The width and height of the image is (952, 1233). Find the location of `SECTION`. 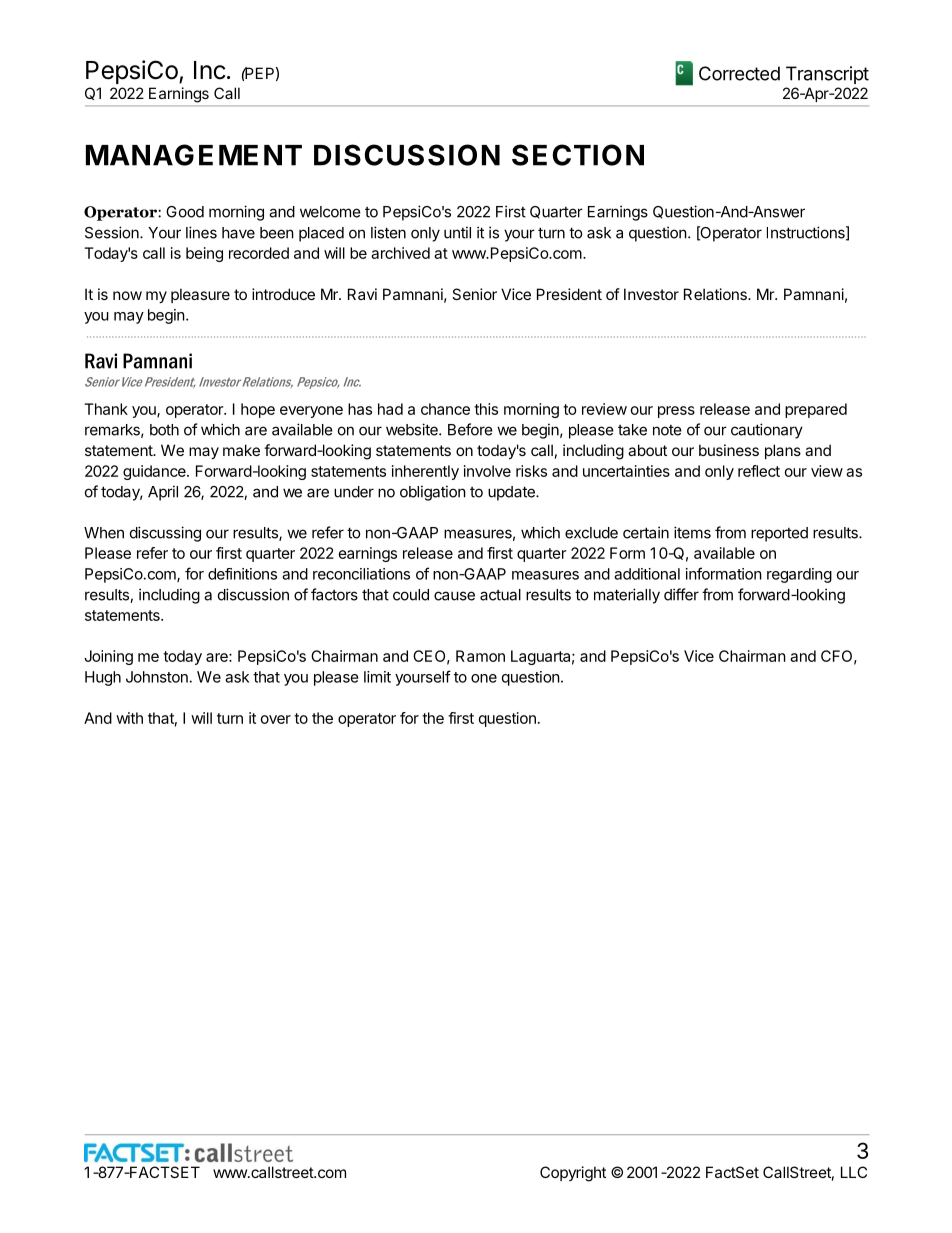

SECTION is located at coordinates (578, 155).
